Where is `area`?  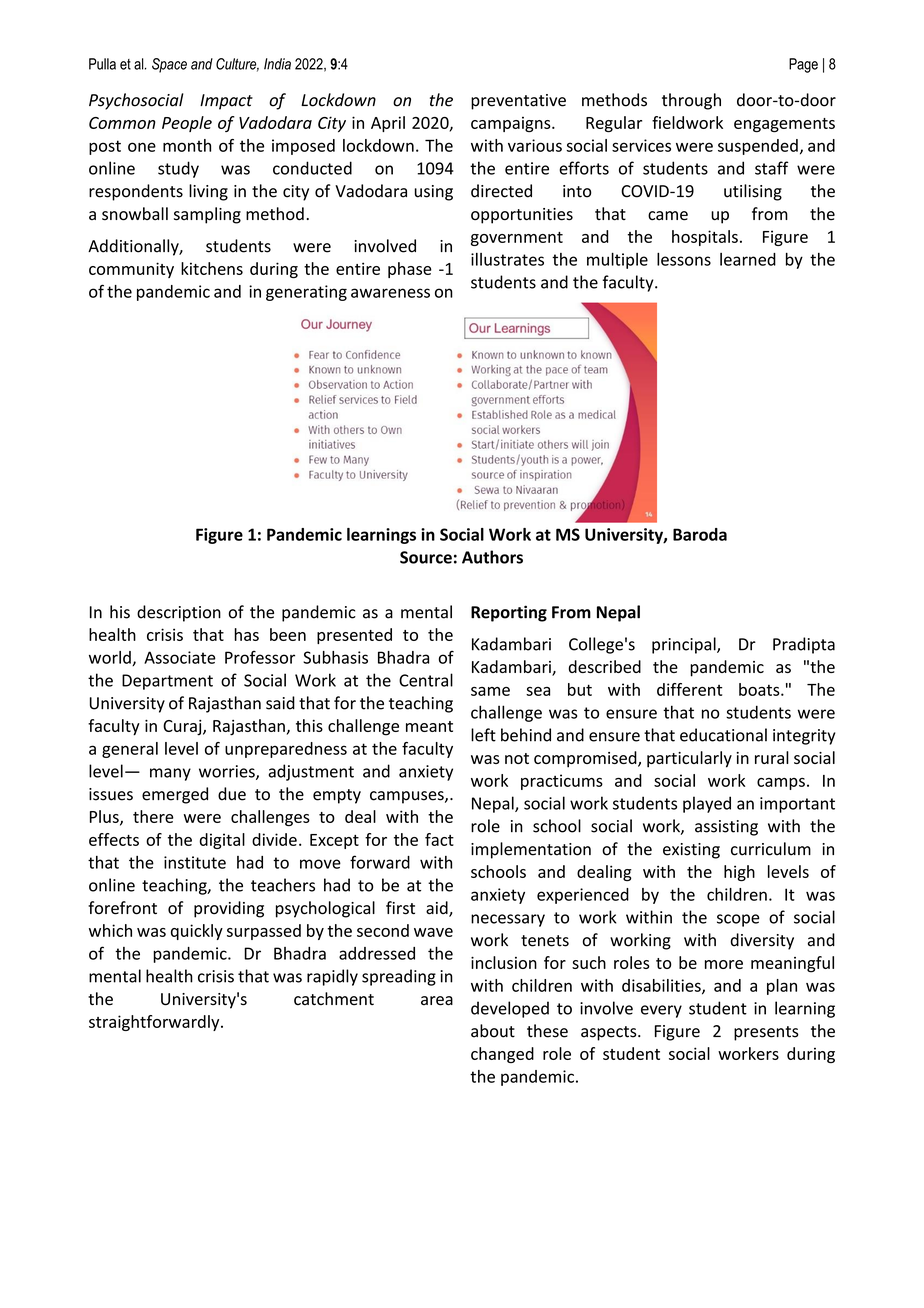
area is located at coordinates (437, 1001).
